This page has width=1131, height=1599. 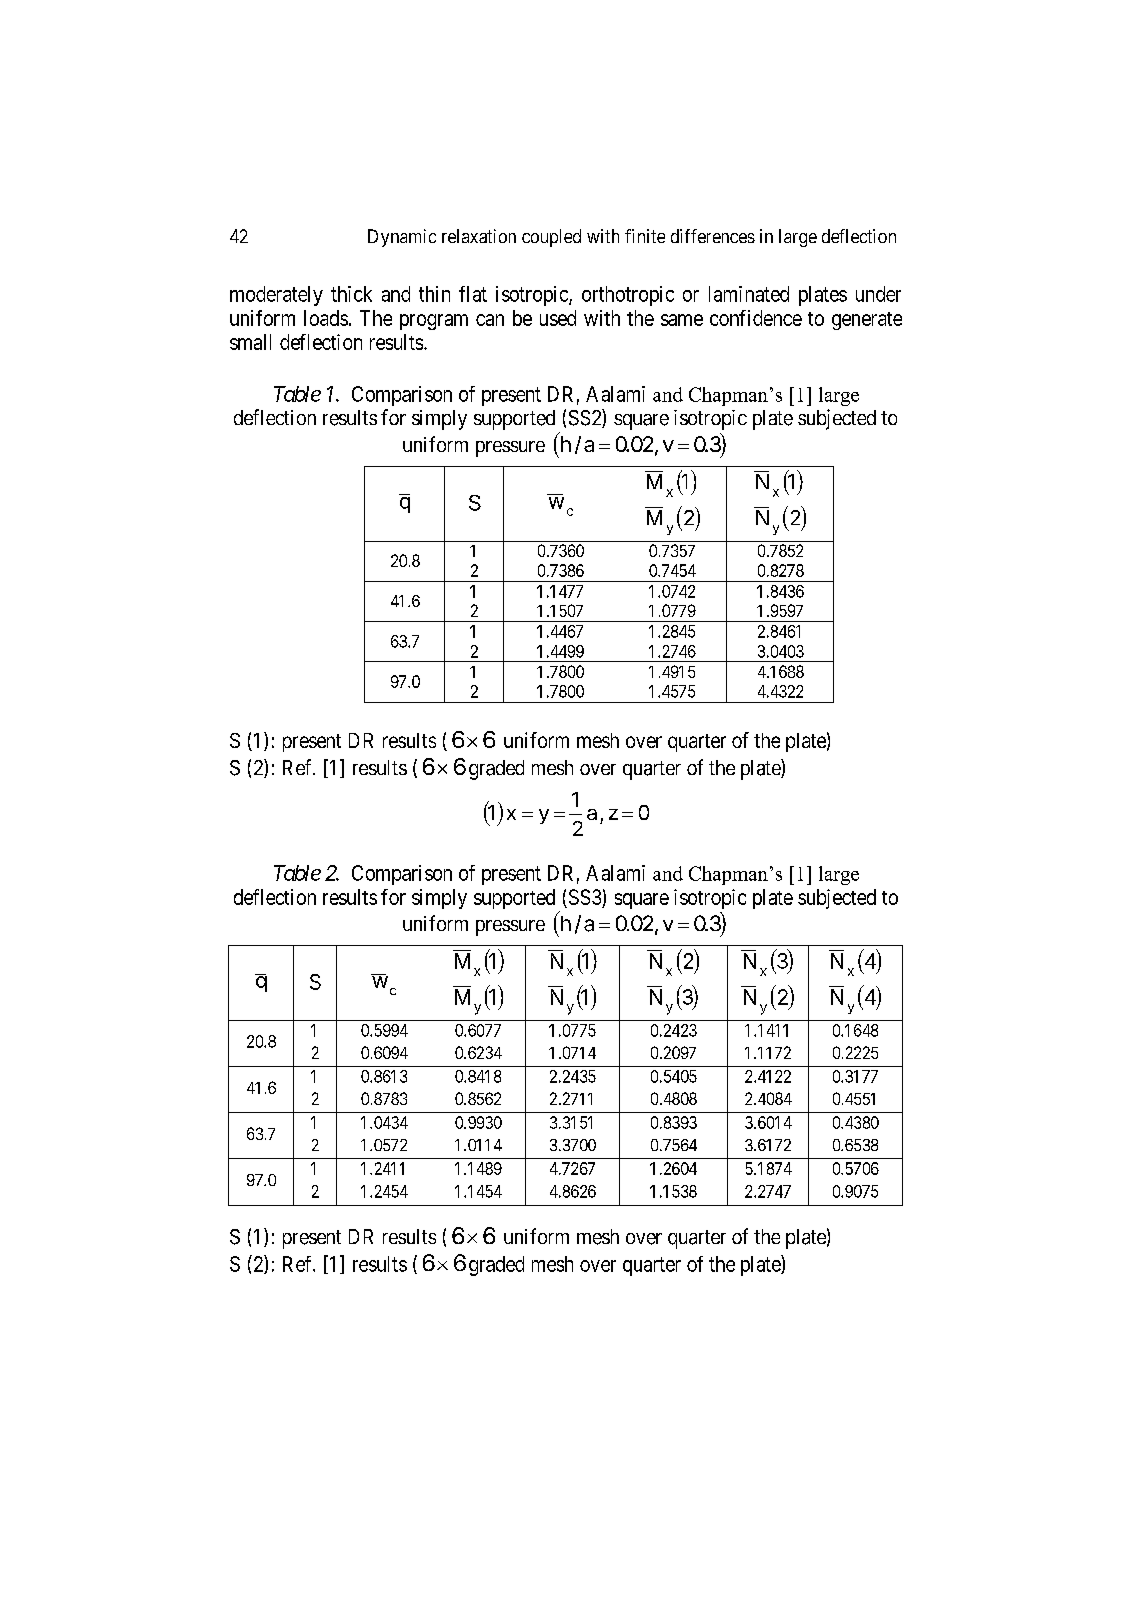 I want to click on orthotropic, so click(x=628, y=296).
